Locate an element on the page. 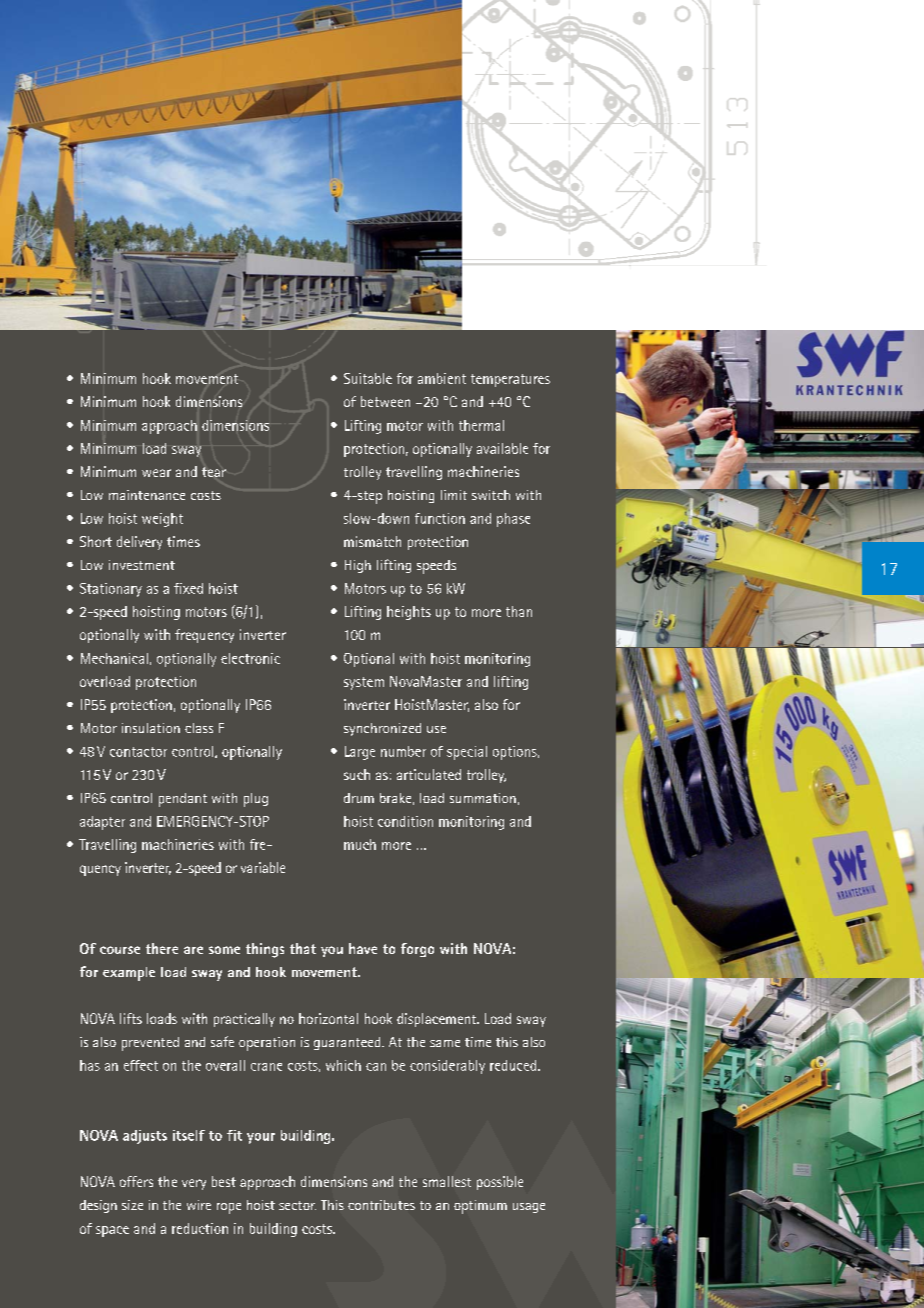  wear is located at coordinates (156, 473).
